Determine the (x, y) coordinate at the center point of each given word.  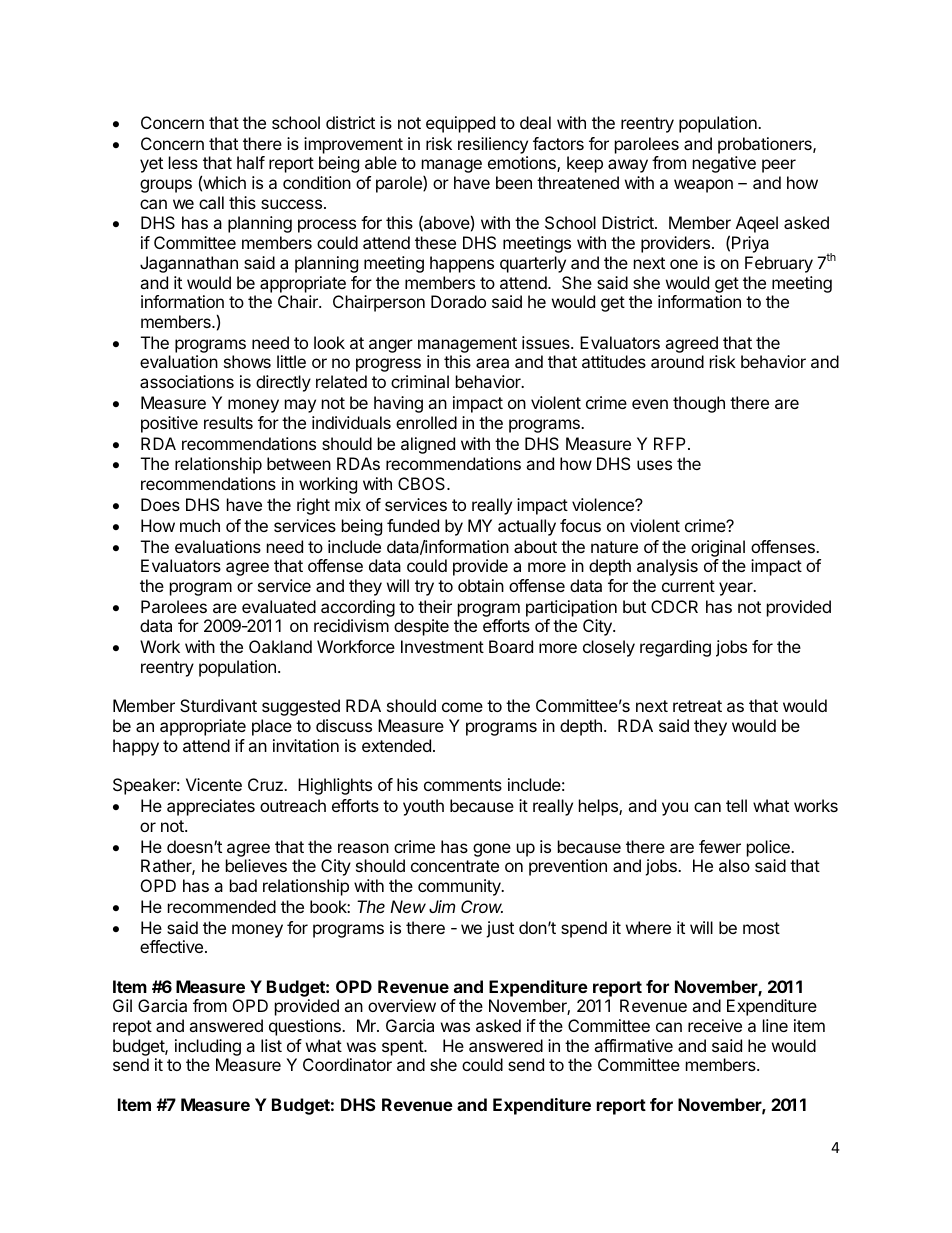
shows (247, 361)
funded (413, 525)
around (677, 361)
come (462, 707)
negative (724, 164)
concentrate (455, 866)
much (200, 525)
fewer (720, 846)
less (183, 162)
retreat (697, 706)
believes (256, 865)
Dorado (458, 301)
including (208, 1047)
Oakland (280, 646)
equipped (460, 124)
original (718, 548)
